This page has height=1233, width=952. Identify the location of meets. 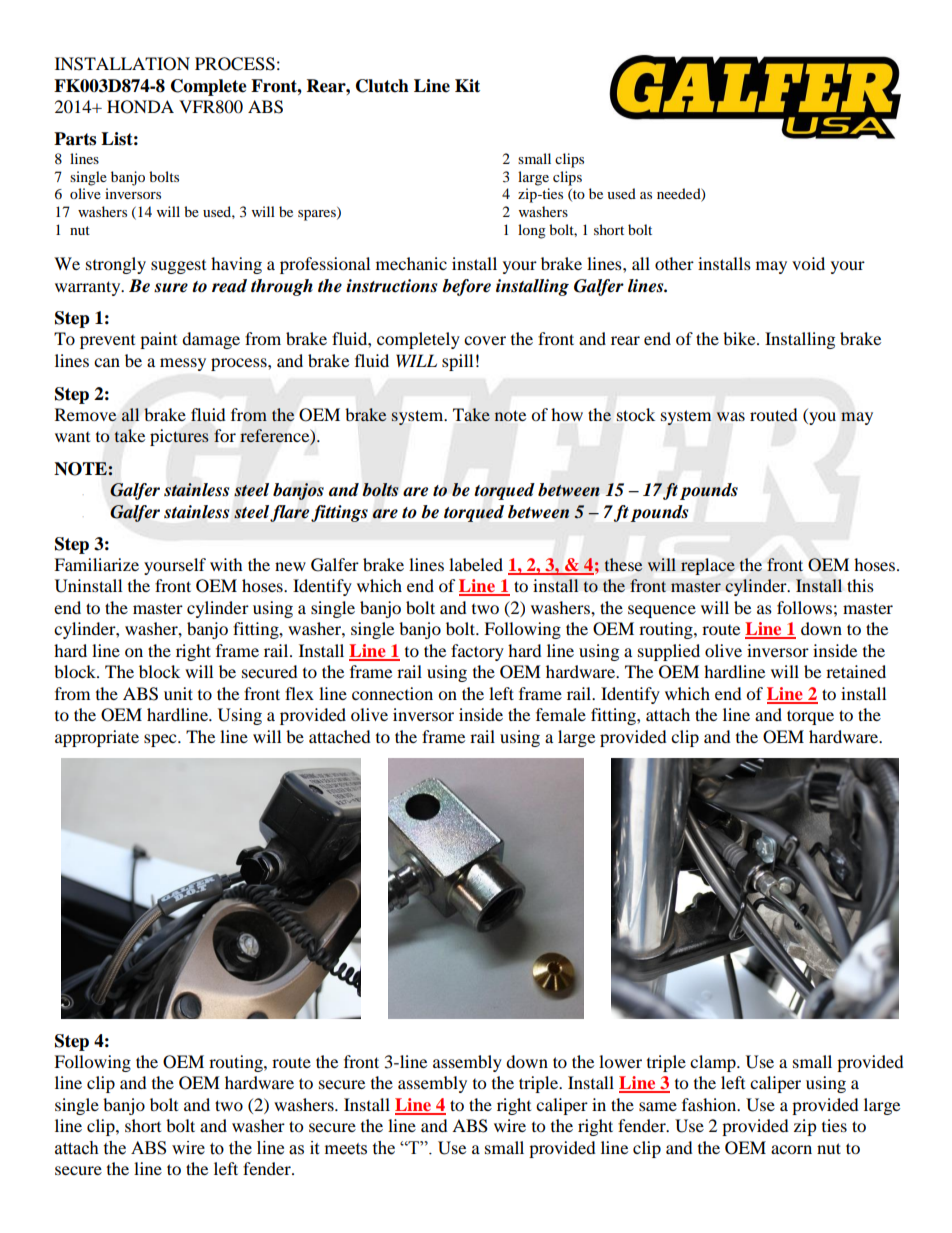
(346, 1149).
